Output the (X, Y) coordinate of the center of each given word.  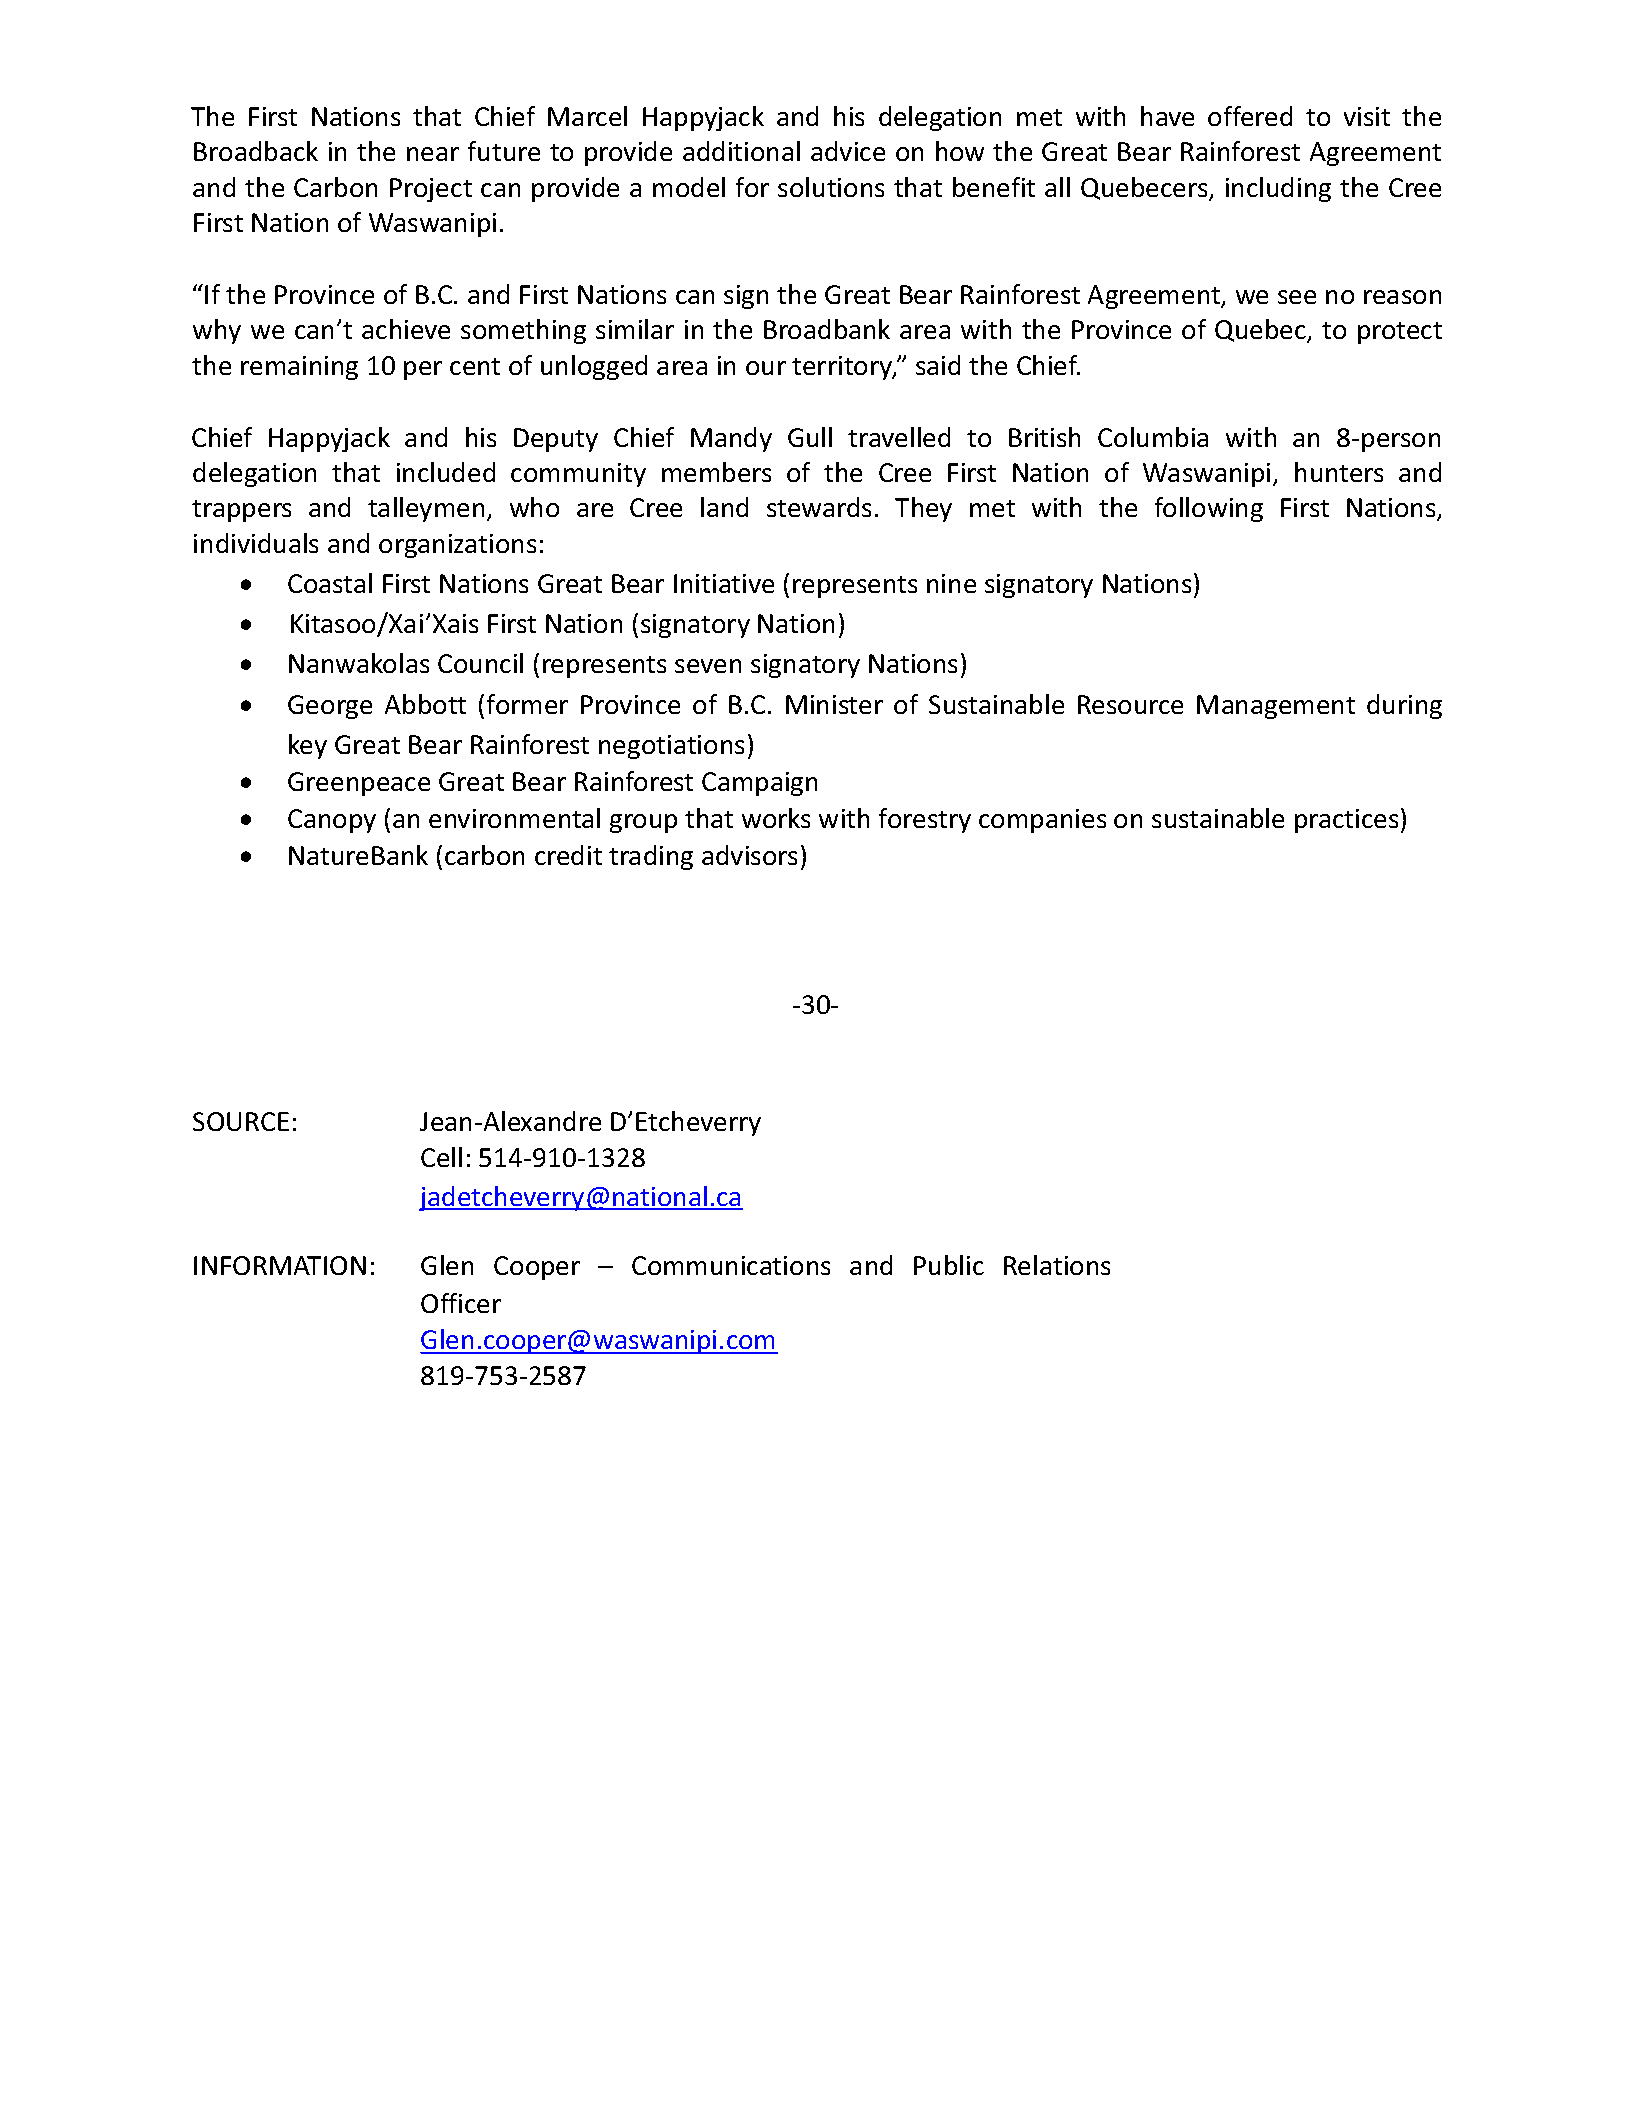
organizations (457, 546)
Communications (731, 1265)
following (1209, 509)
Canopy (332, 821)
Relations (1057, 1265)
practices (1346, 821)
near (433, 154)
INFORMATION (280, 1265)
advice (848, 151)
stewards (819, 507)
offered (1250, 116)
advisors (749, 855)
